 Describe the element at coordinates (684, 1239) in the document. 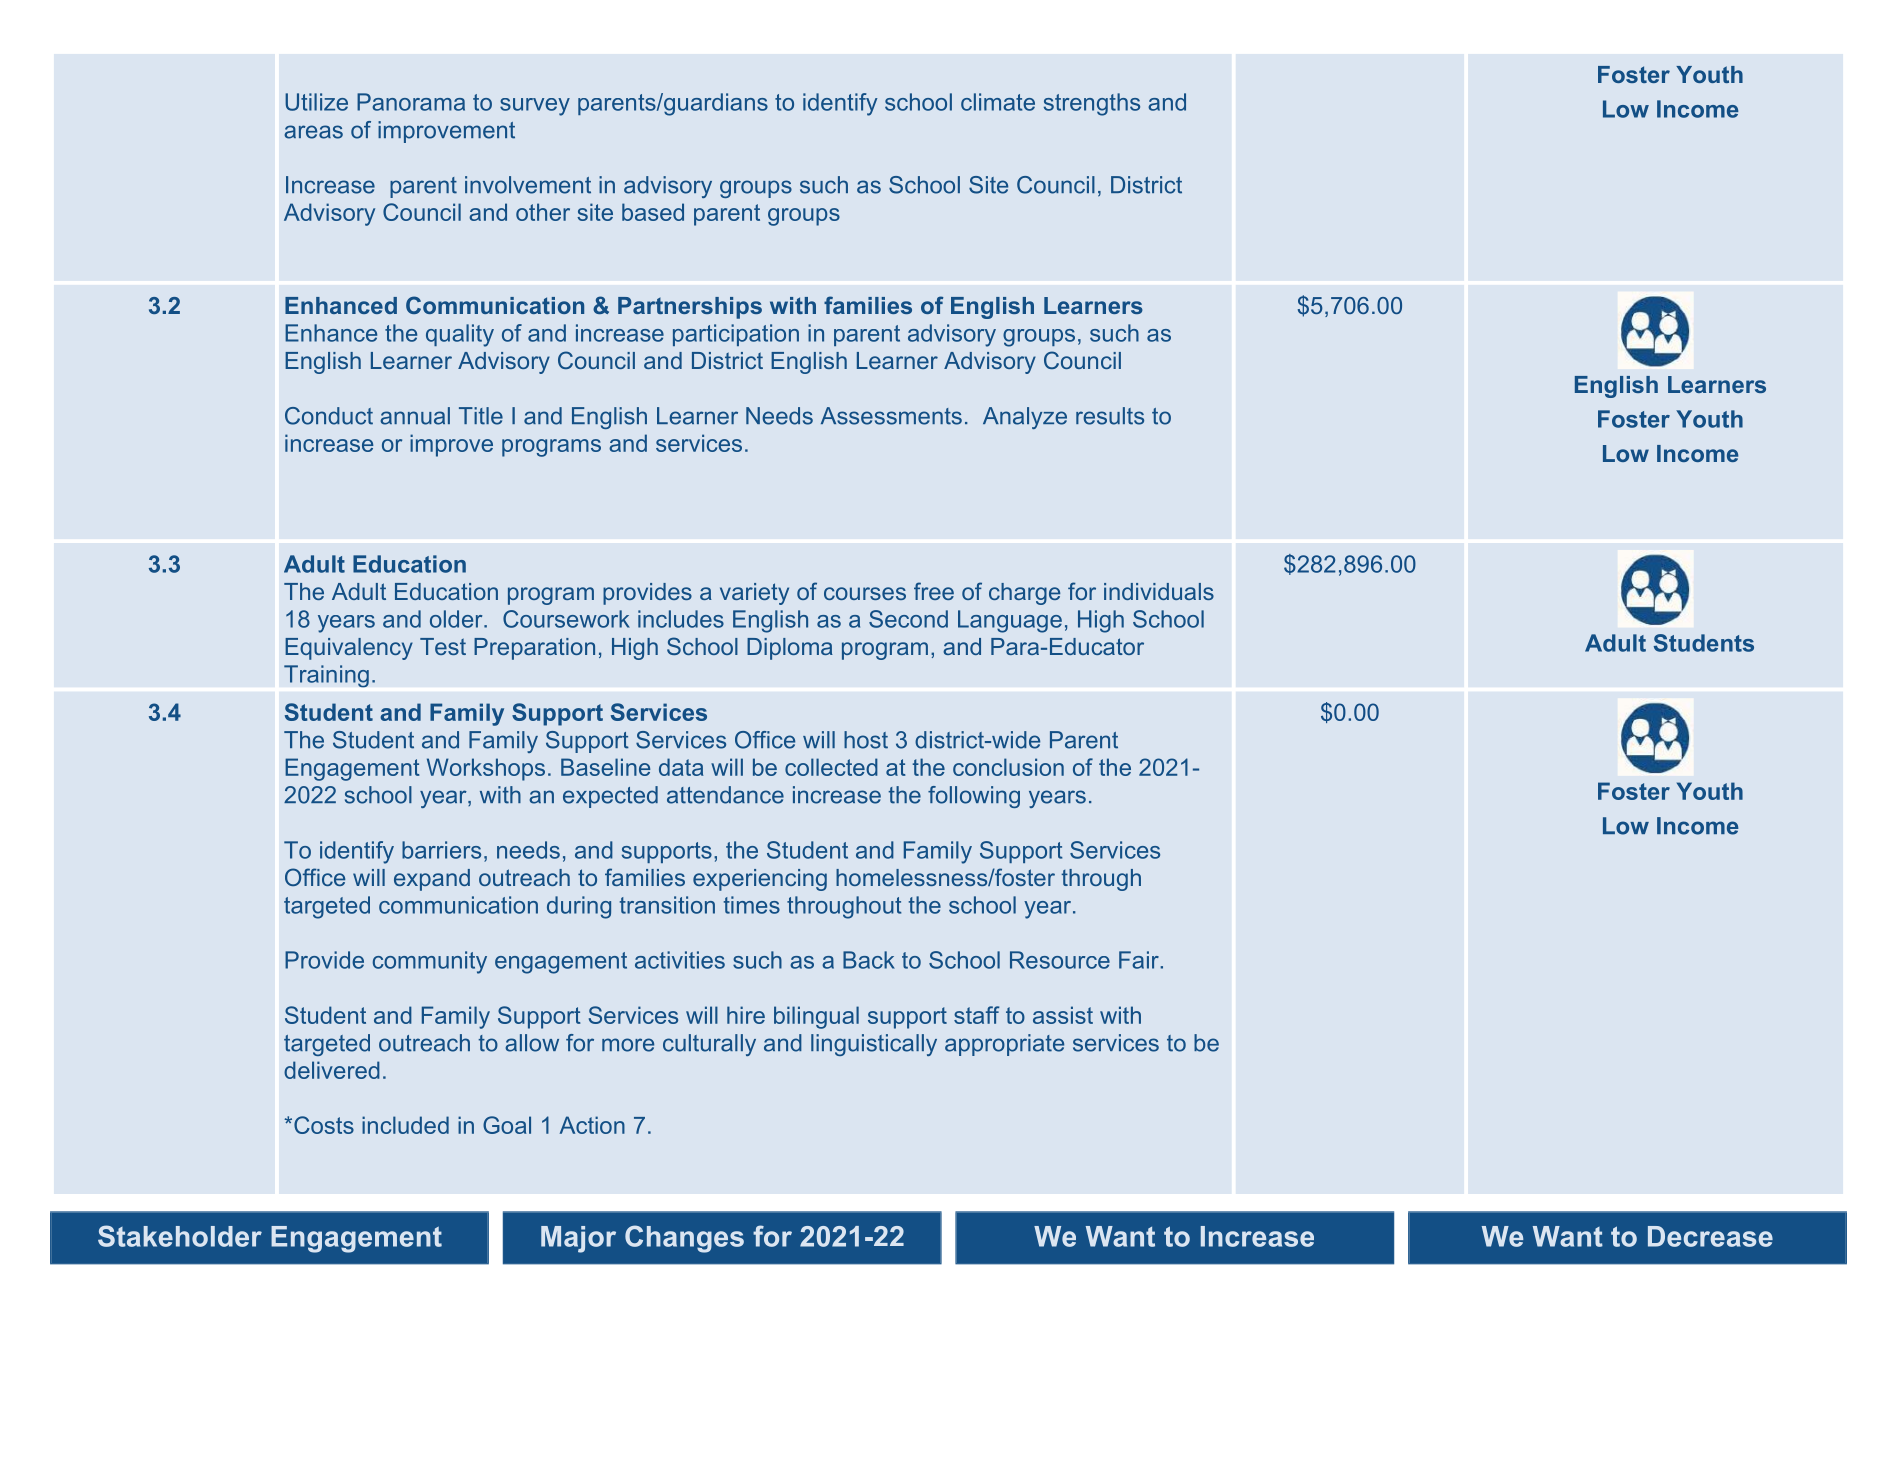

I see `Changes` at that location.
